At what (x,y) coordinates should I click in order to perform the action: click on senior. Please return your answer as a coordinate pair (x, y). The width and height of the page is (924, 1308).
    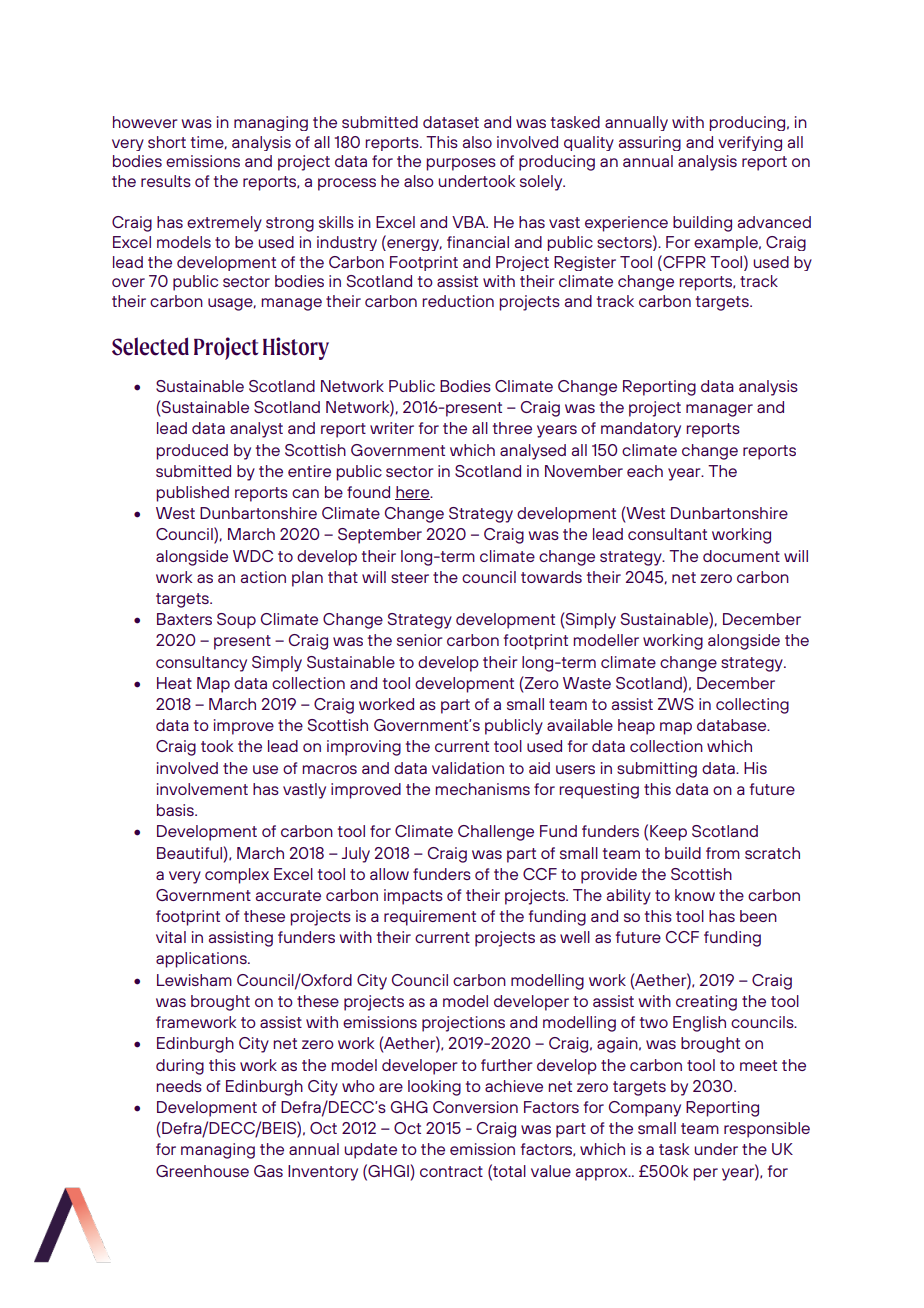
    Looking at the image, I should click on (420, 640).
